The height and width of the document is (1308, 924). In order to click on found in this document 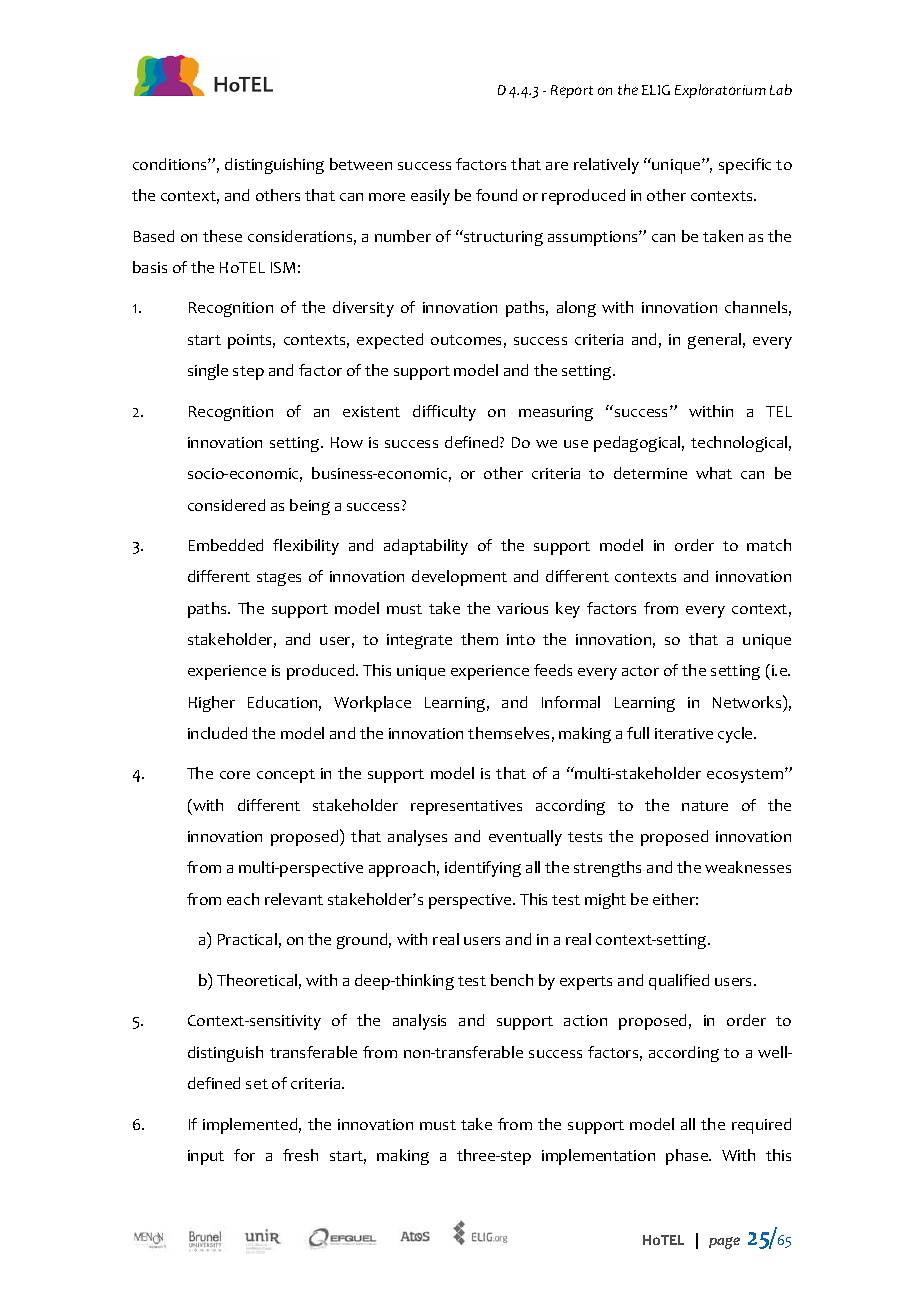, I will do `click(496, 195)`.
